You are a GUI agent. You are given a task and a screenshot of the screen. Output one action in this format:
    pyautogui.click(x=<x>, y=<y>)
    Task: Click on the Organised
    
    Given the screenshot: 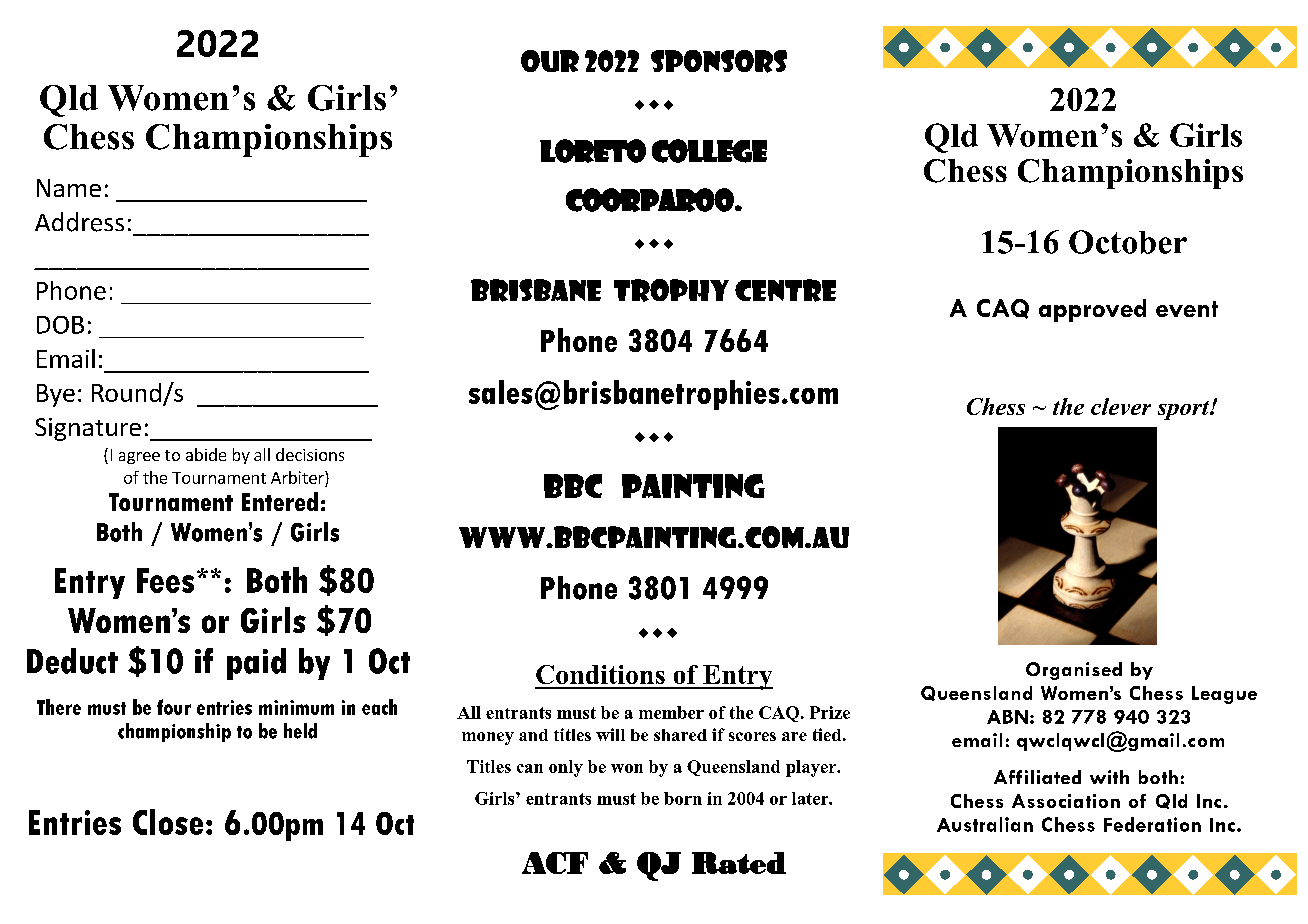 What is the action you would take?
    pyautogui.click(x=1074, y=671)
